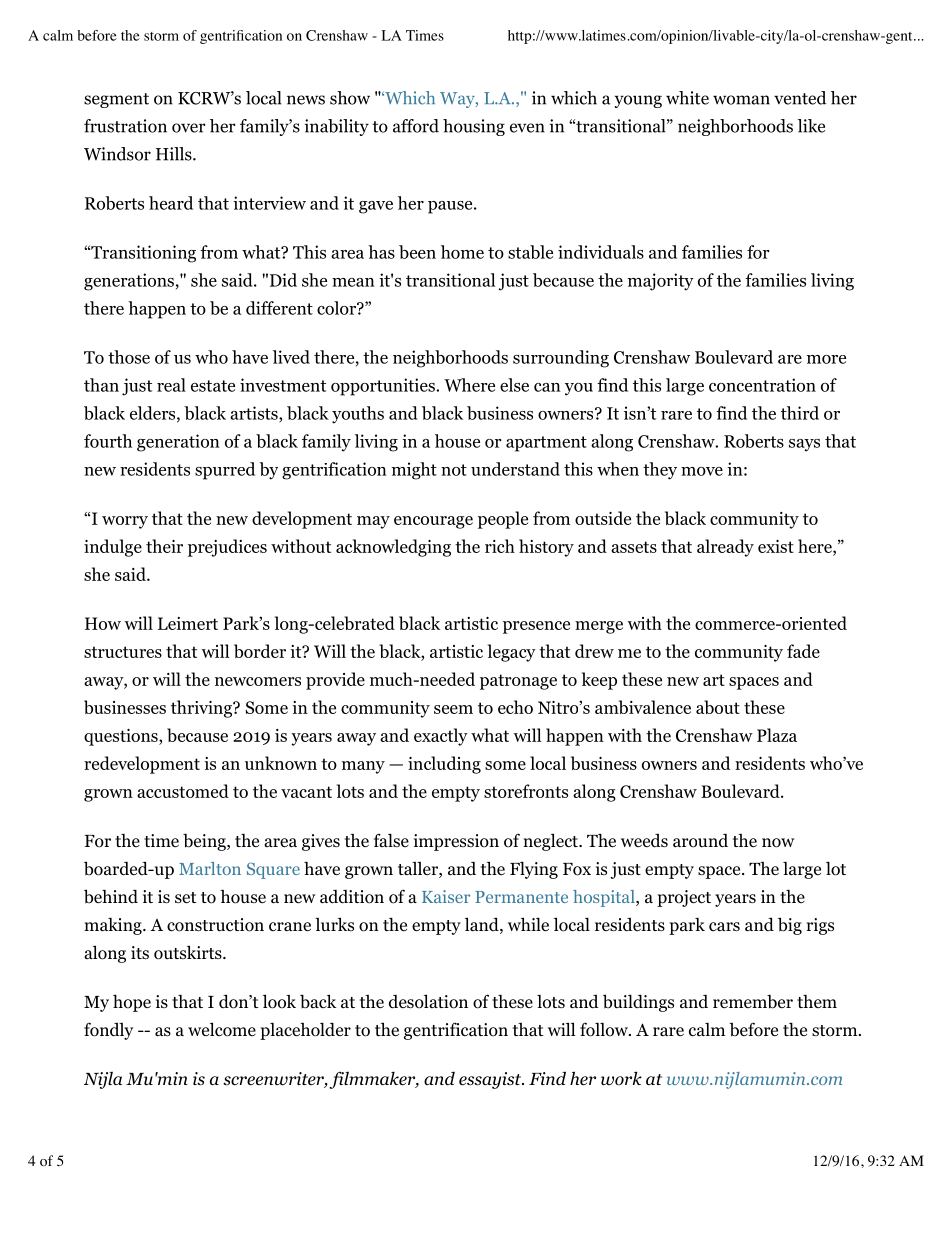  What do you see at coordinates (491, 1080) in the screenshot?
I see `essayist` at bounding box center [491, 1080].
